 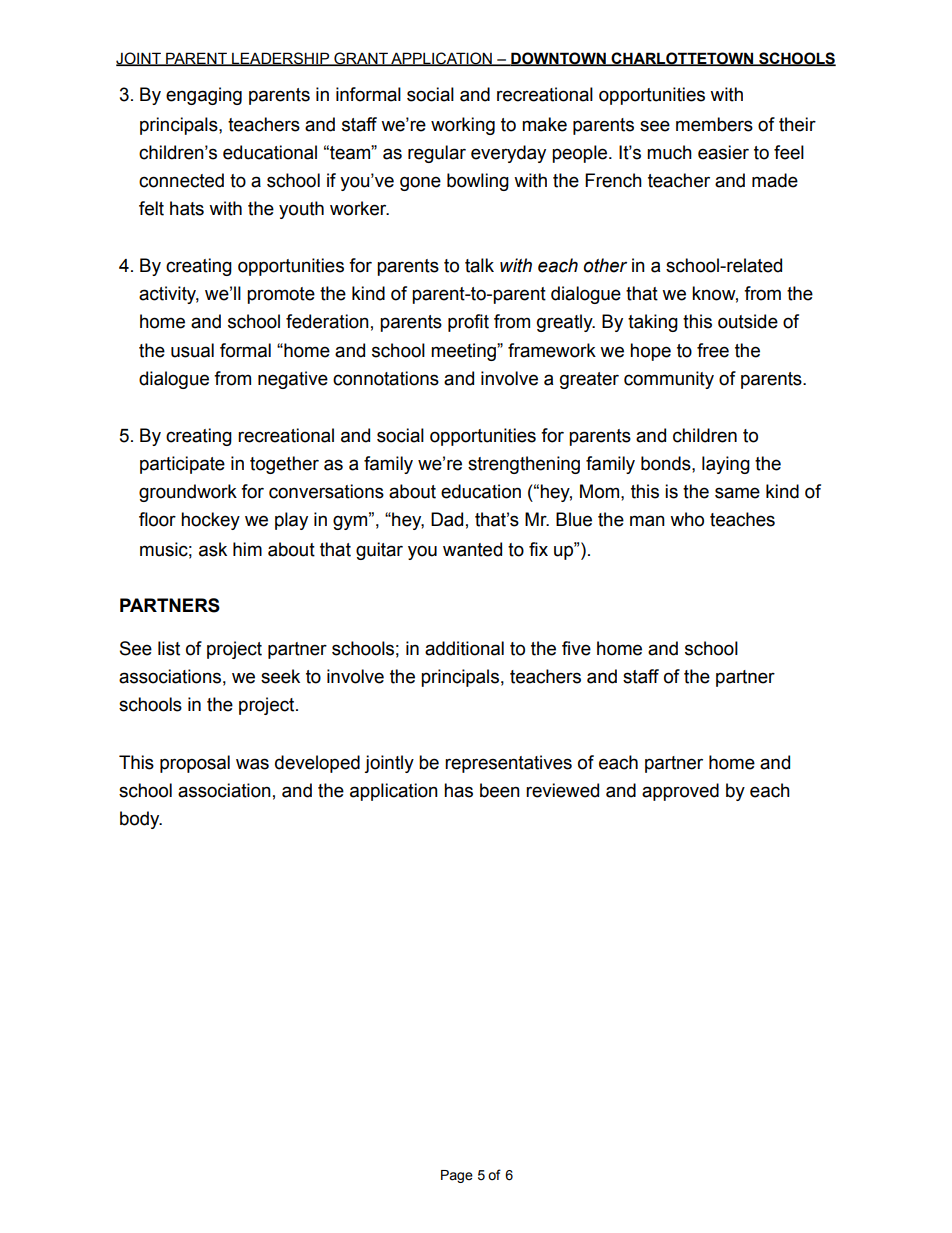 I want to click on strengthening, so click(x=524, y=465).
